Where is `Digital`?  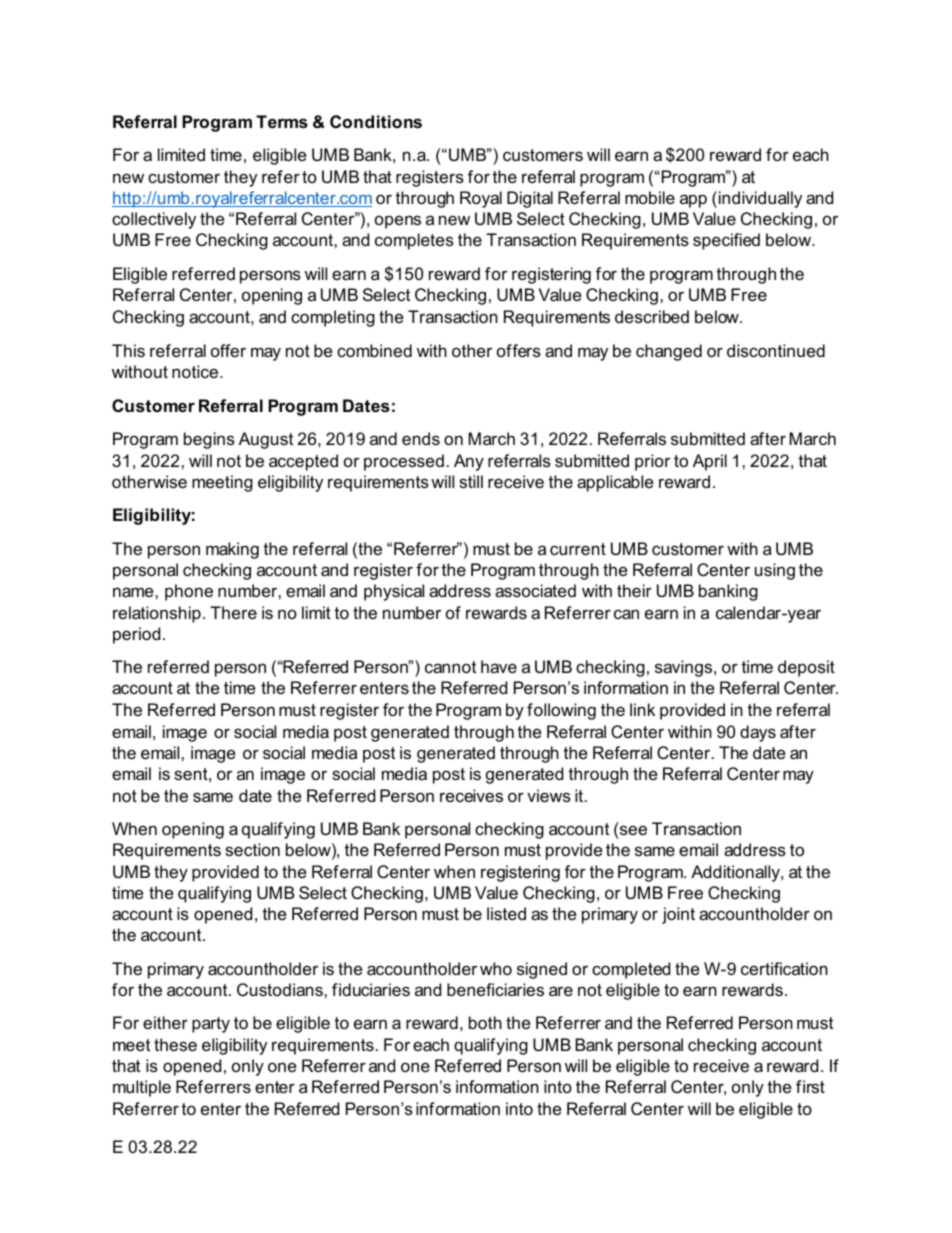 Digital is located at coordinates (530, 199).
